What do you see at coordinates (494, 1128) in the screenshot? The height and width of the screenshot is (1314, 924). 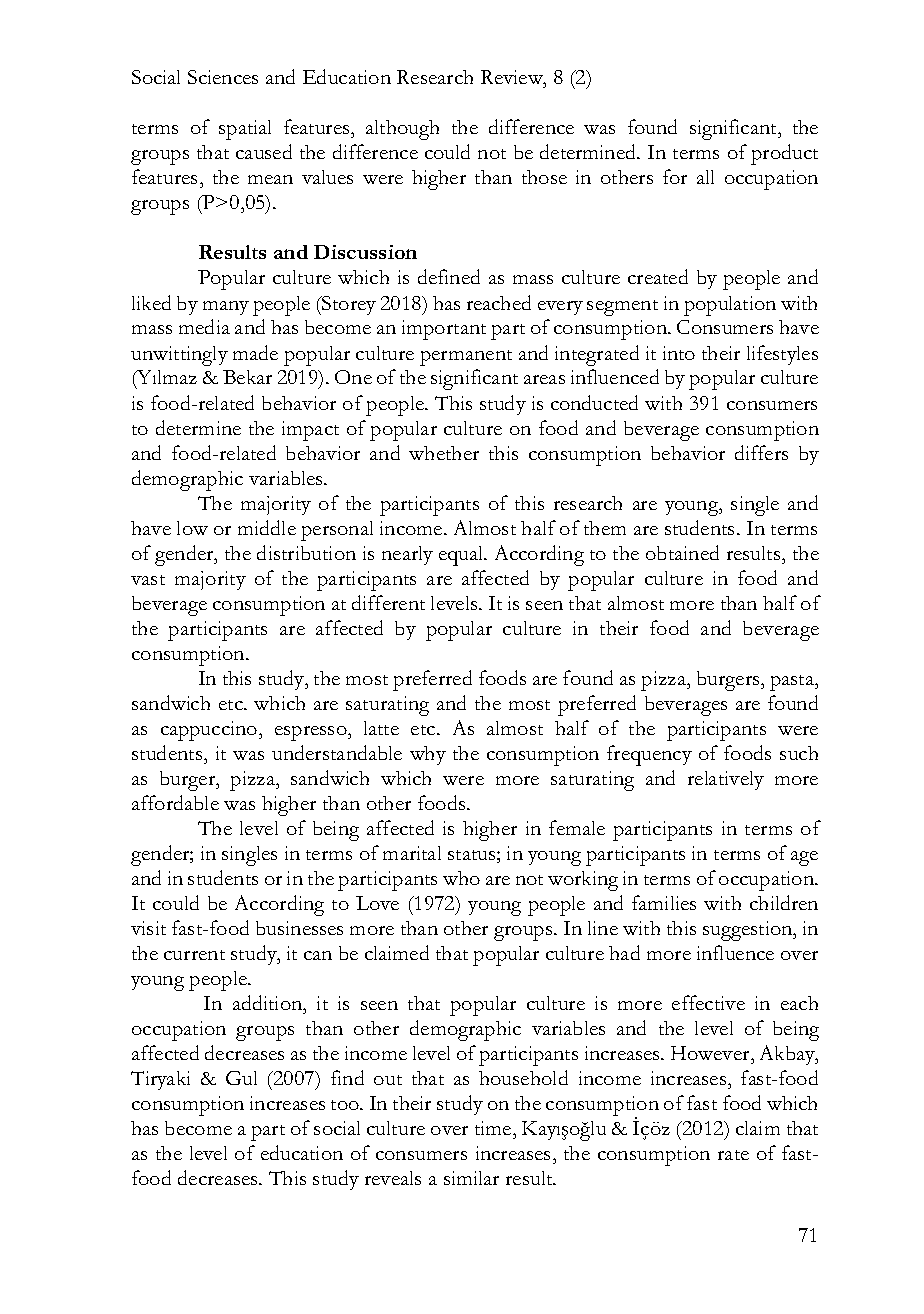 I see `time` at bounding box center [494, 1128].
